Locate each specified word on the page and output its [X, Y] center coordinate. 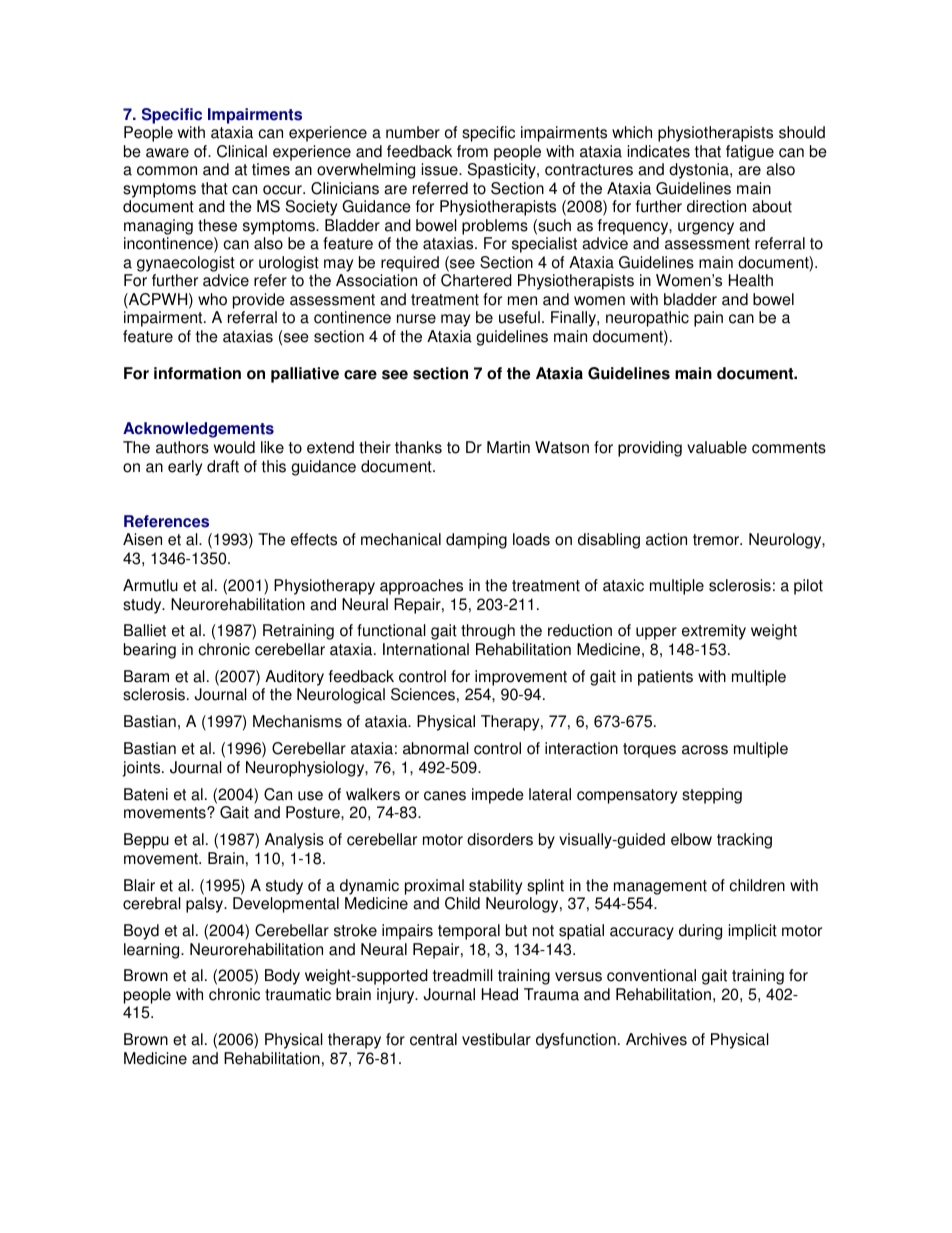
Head [500, 994]
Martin [508, 447]
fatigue [750, 153]
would [234, 447]
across [705, 750]
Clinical [242, 151]
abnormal [436, 748]
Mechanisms [297, 721]
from [472, 151]
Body [282, 977]
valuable [717, 447]
